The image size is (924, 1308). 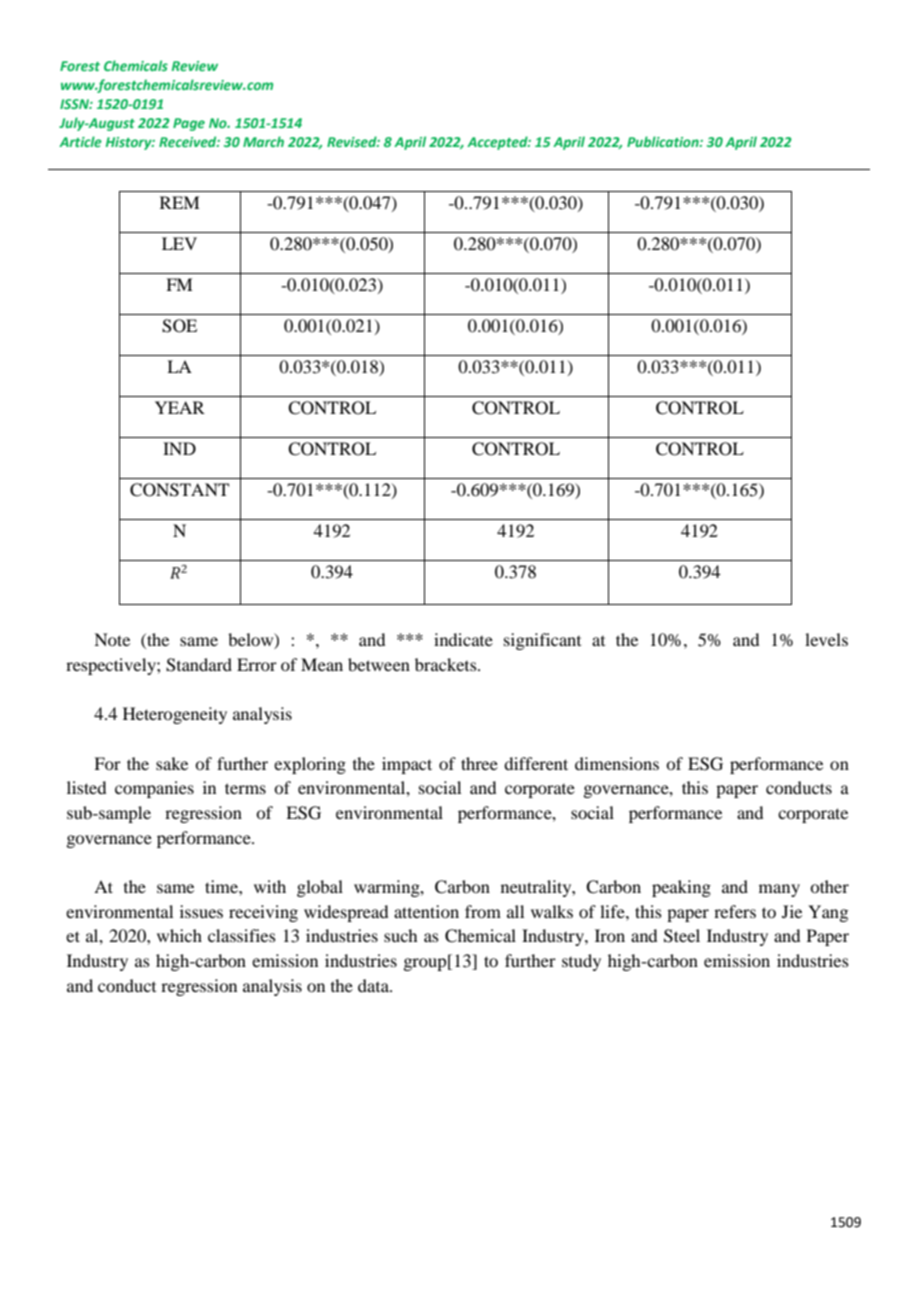 I want to click on YEAR, so click(x=180, y=407).
